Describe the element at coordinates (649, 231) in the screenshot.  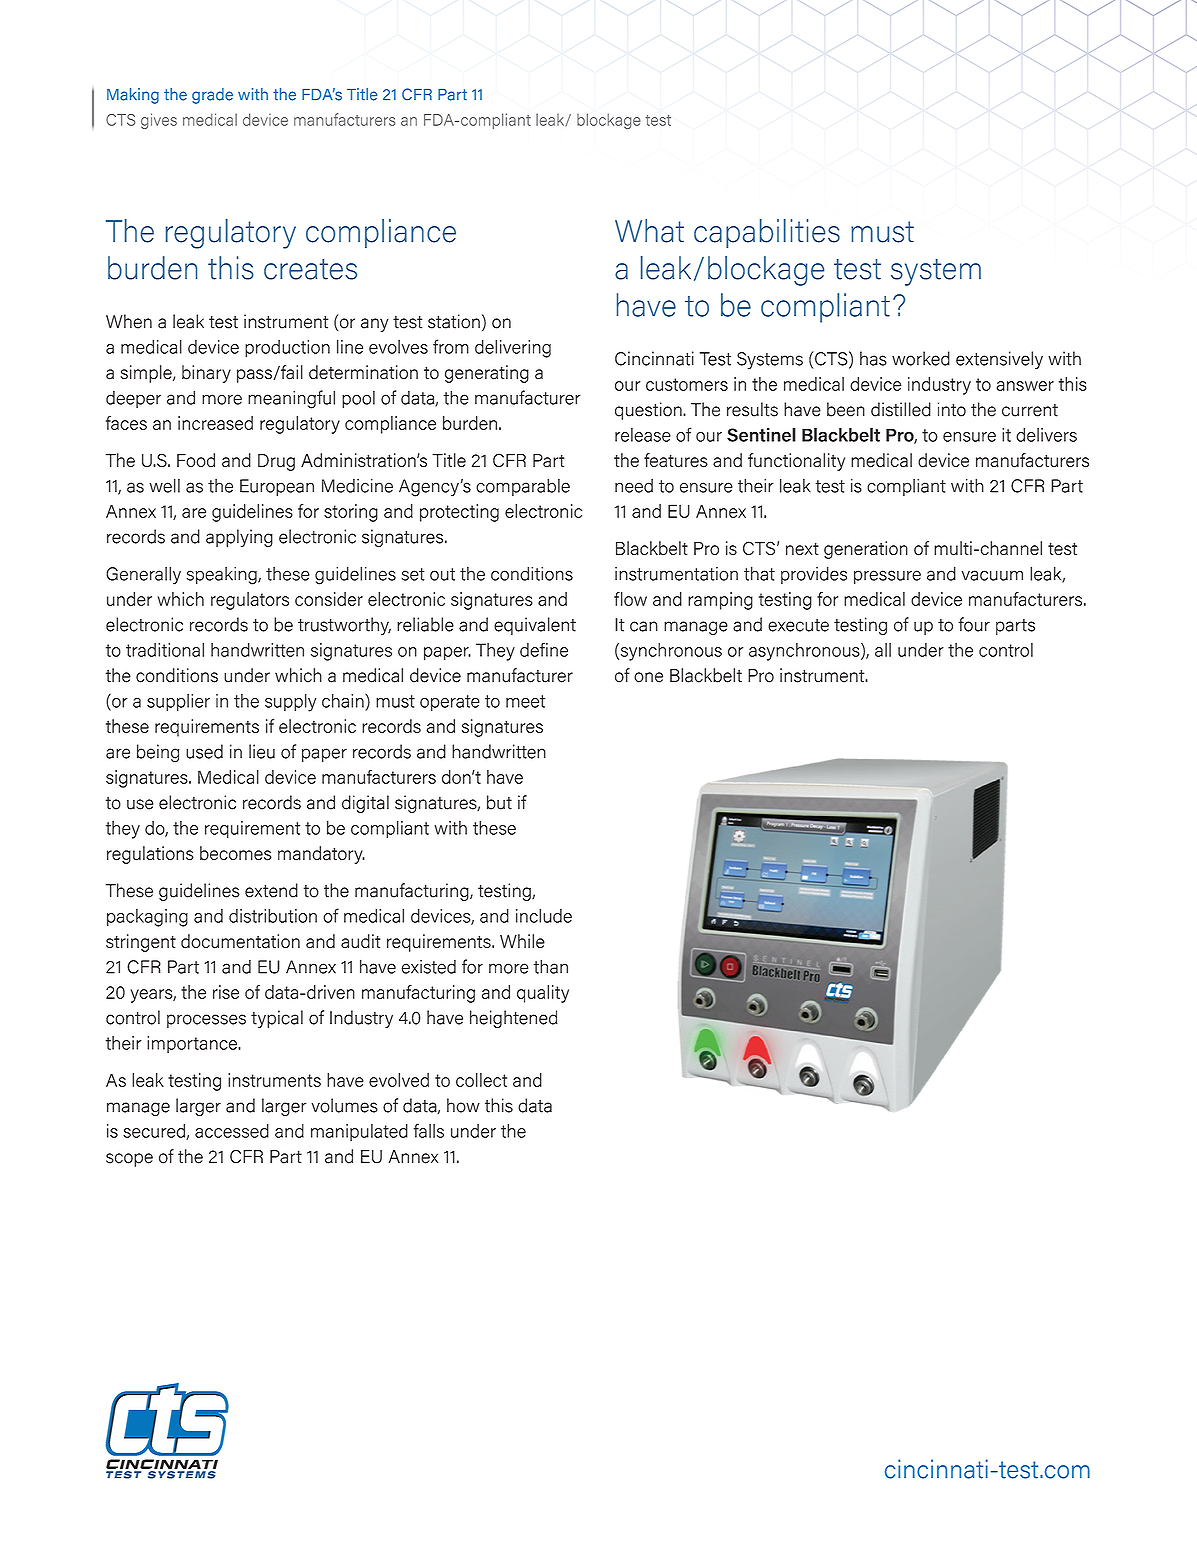
I see `What` at that location.
